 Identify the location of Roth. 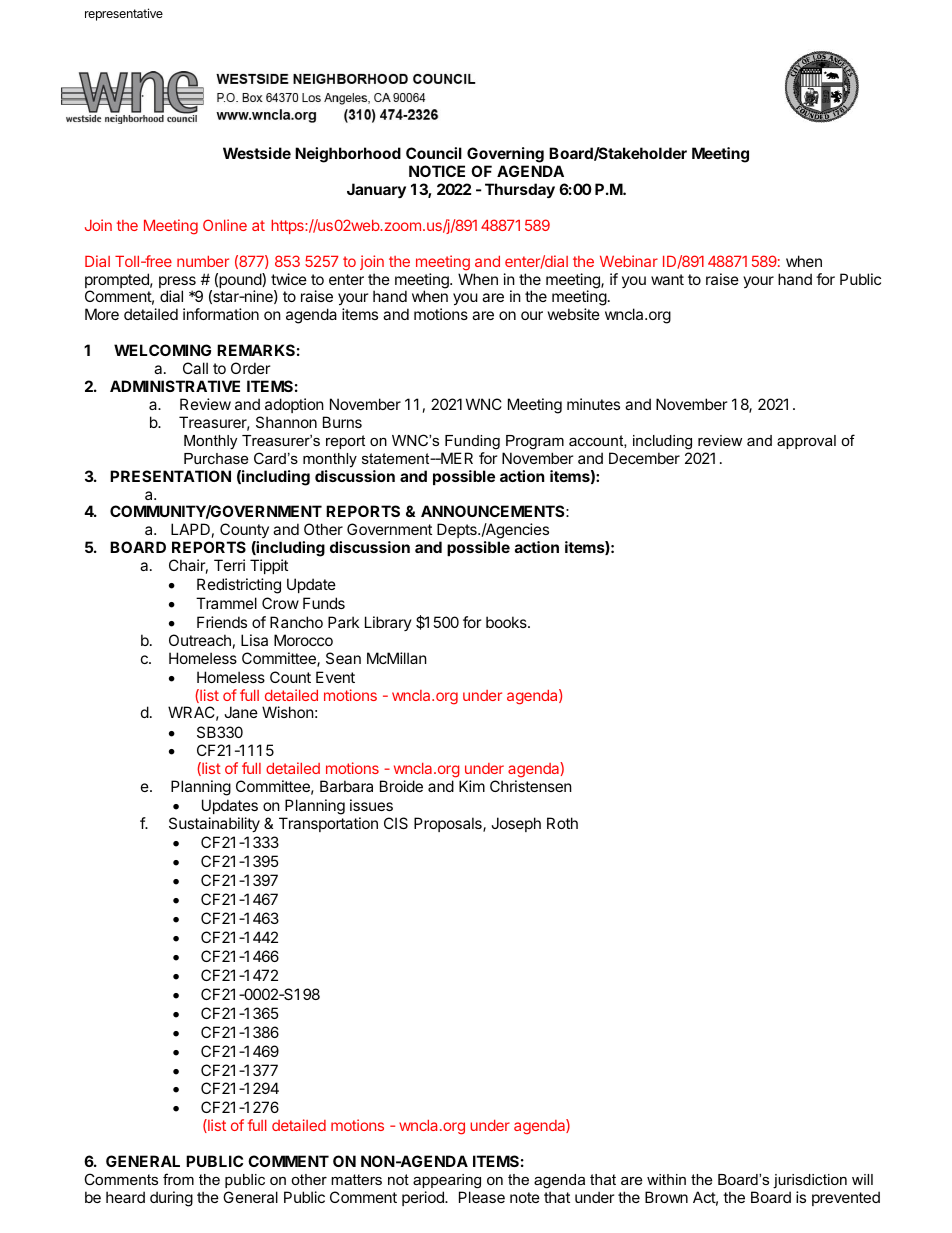
(562, 823).
